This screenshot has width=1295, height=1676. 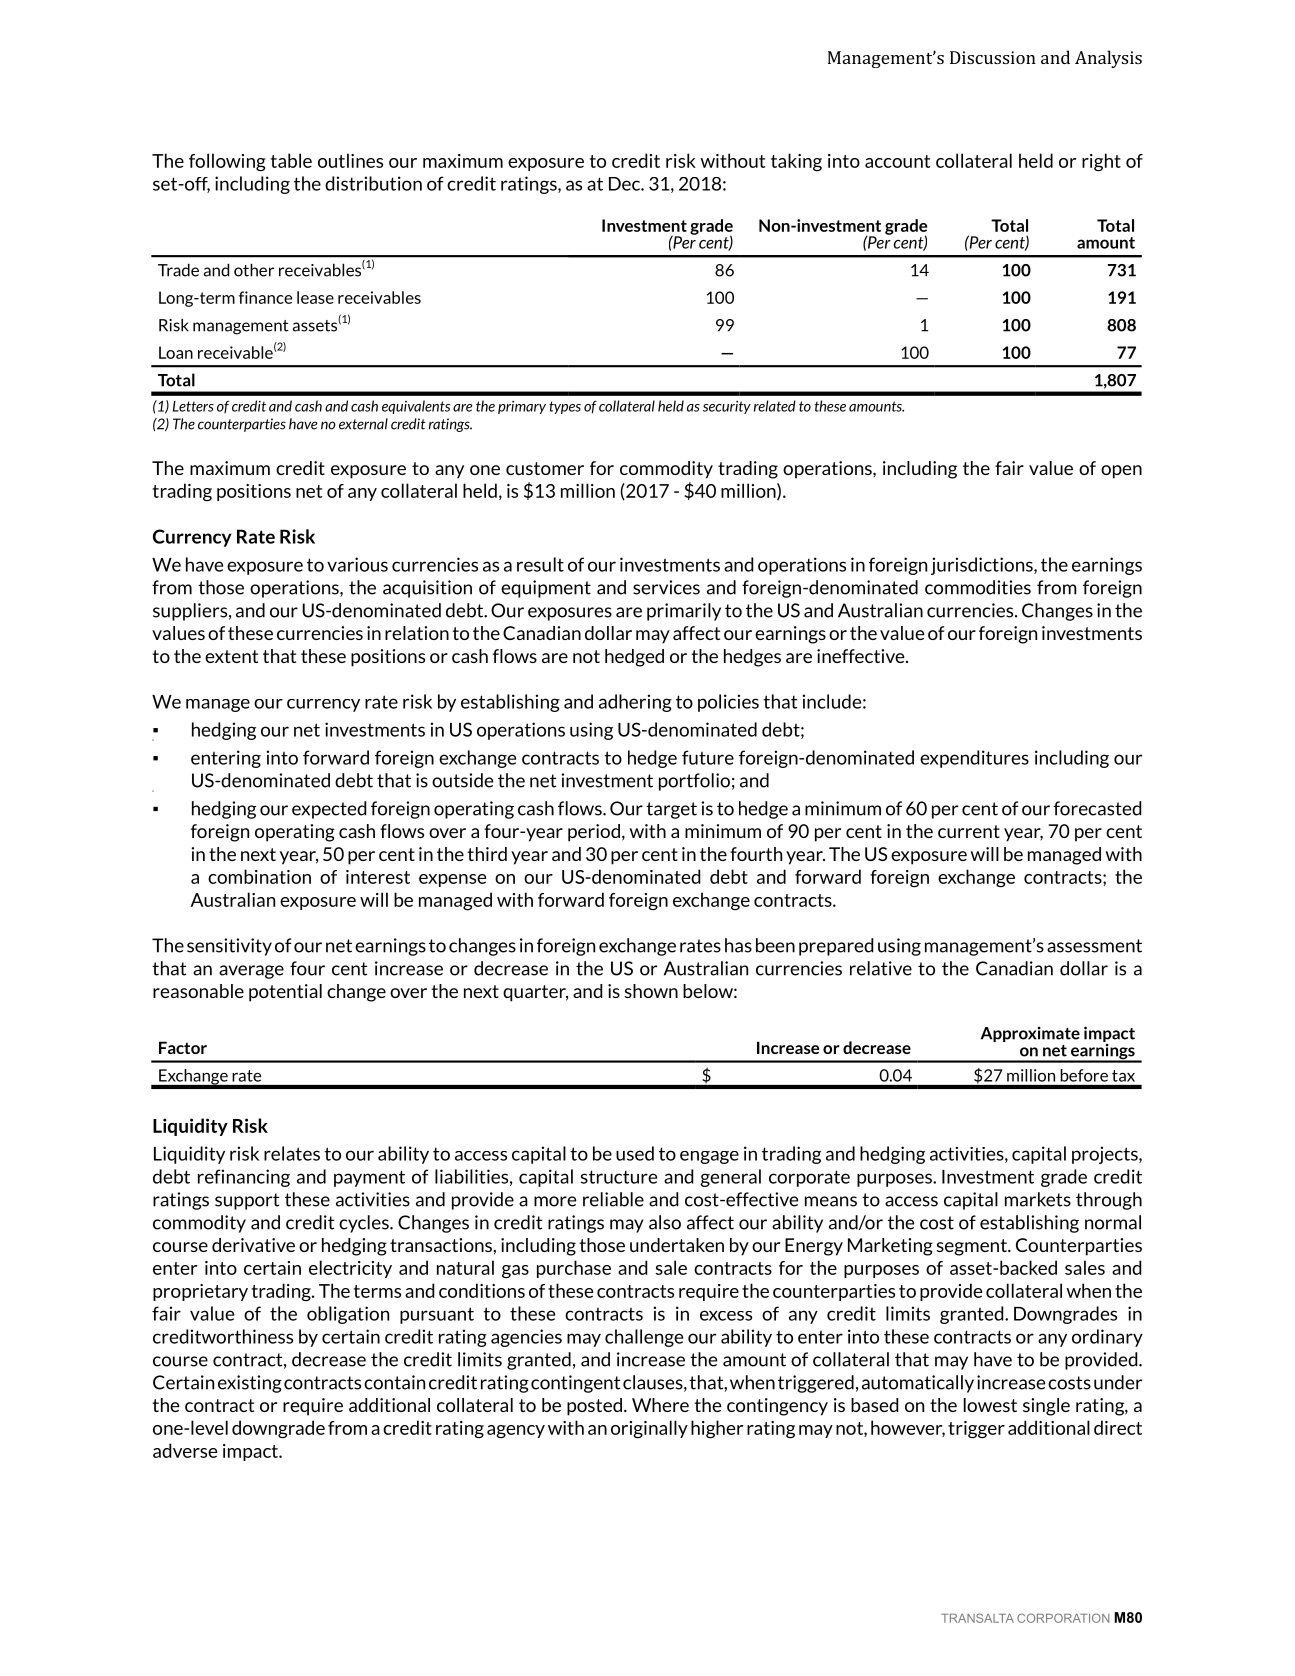 I want to click on customer, so click(x=545, y=468).
